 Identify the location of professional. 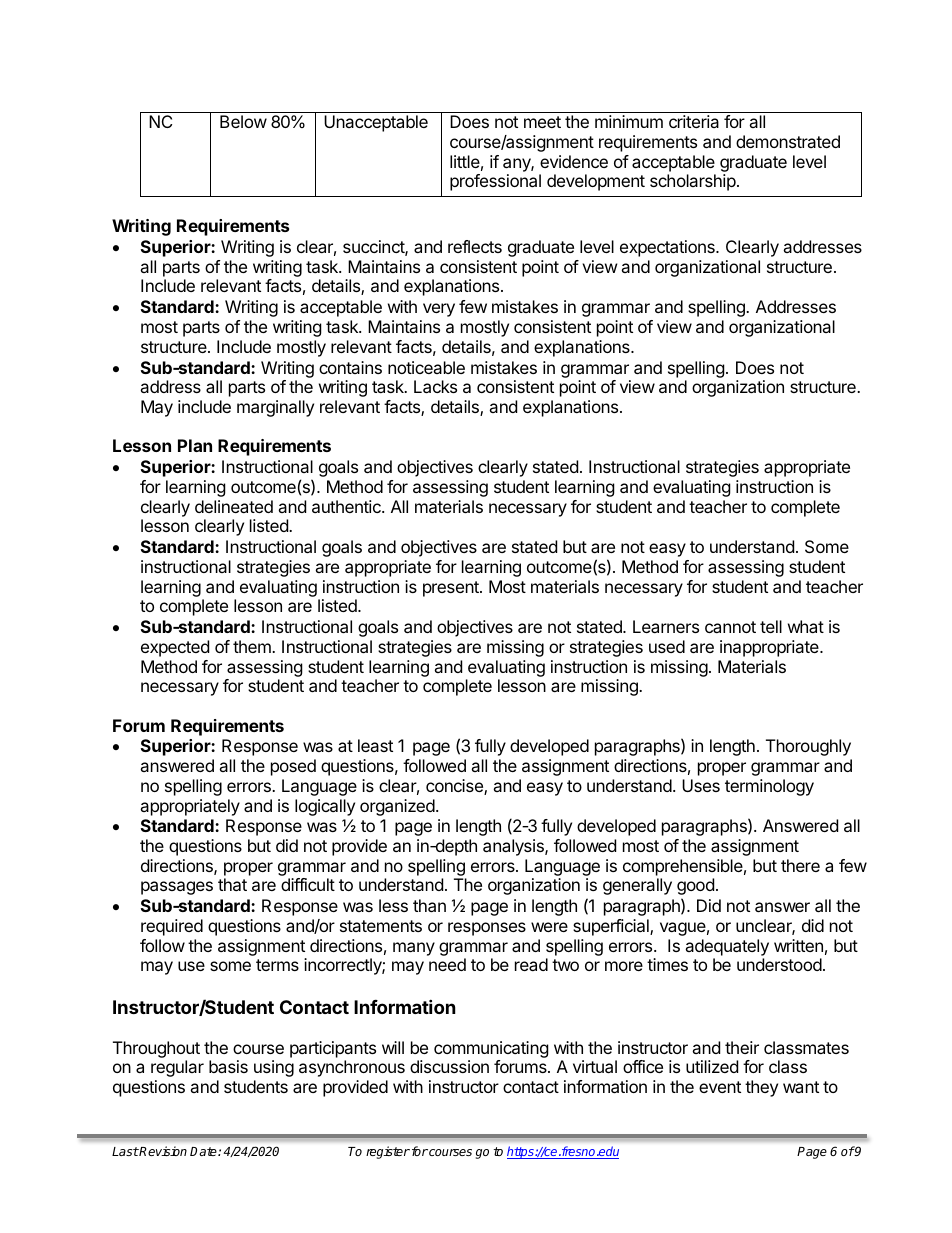
(495, 182).
